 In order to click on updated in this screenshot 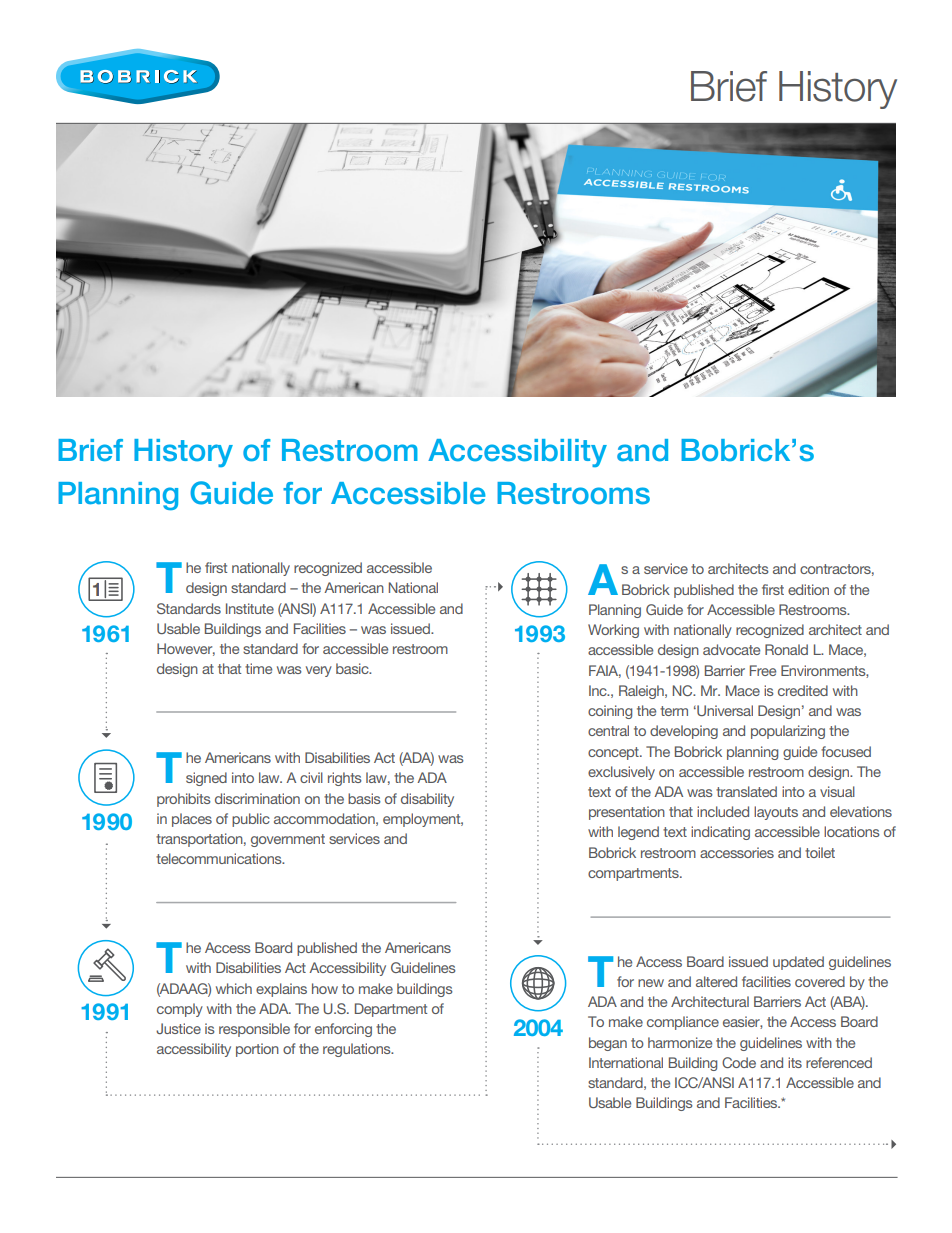, I will do `click(798, 963)`.
